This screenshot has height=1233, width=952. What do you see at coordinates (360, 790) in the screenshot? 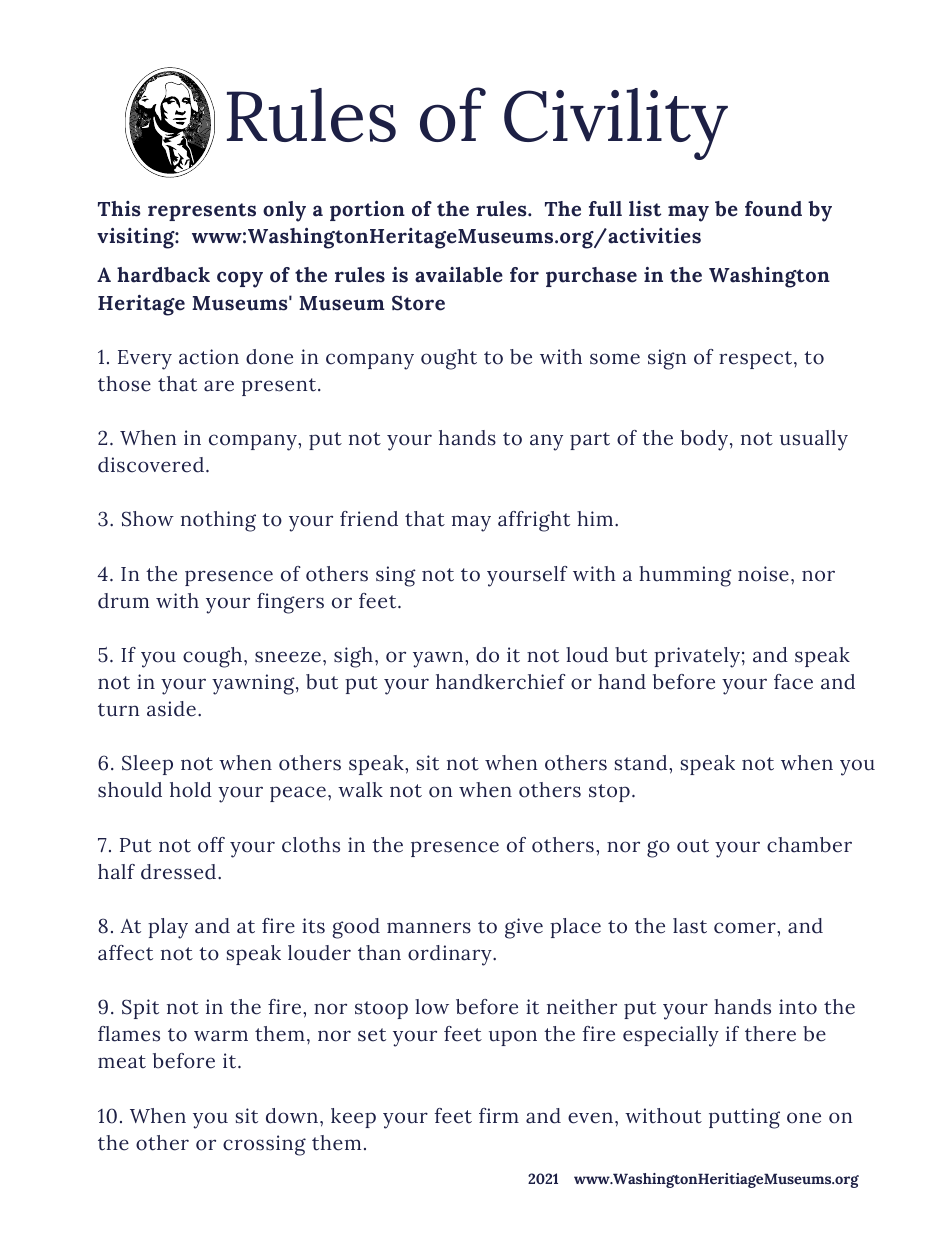
I see `walk` at bounding box center [360, 790].
